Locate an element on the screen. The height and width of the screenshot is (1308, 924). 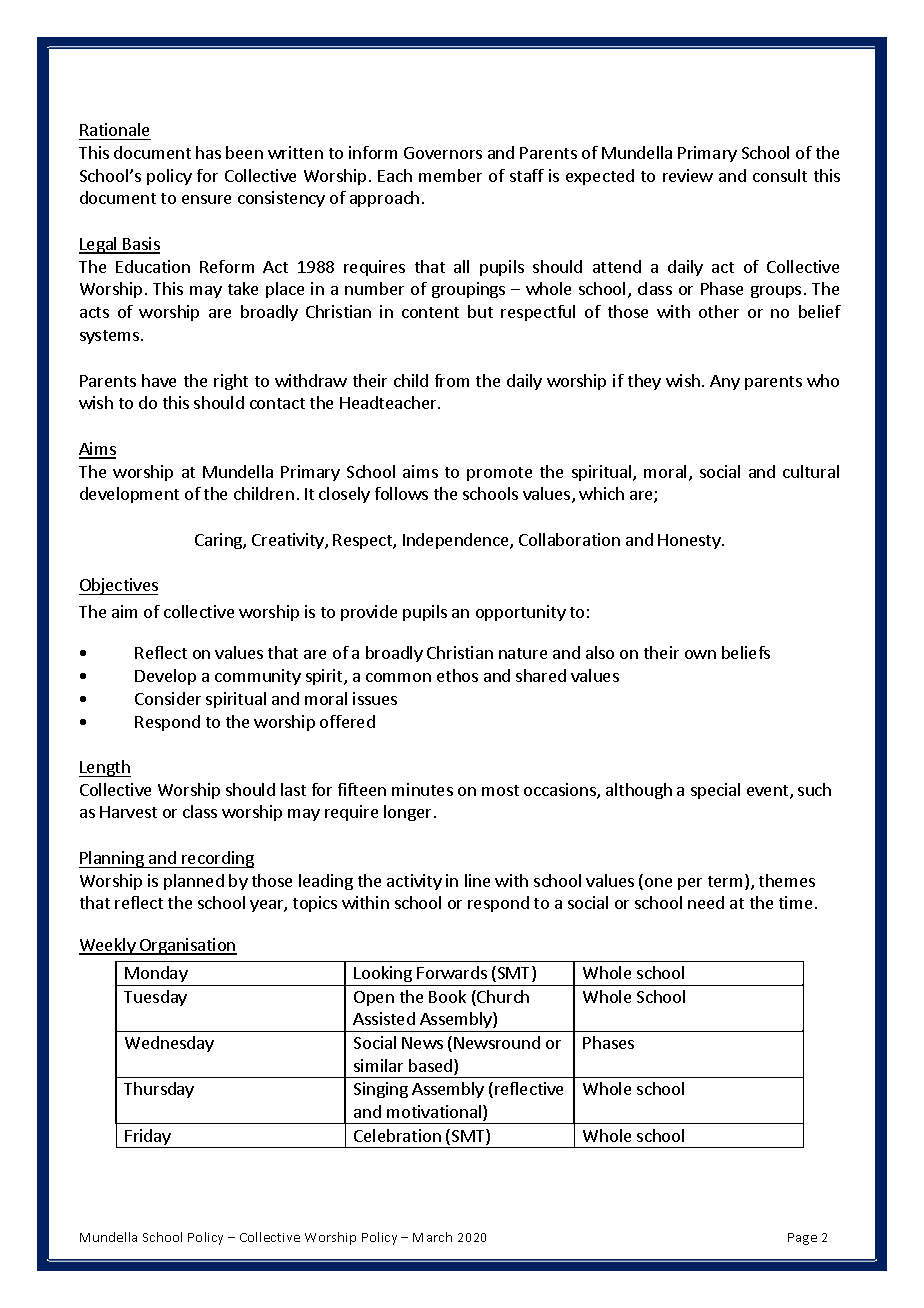
Honesty is located at coordinates (690, 541).
